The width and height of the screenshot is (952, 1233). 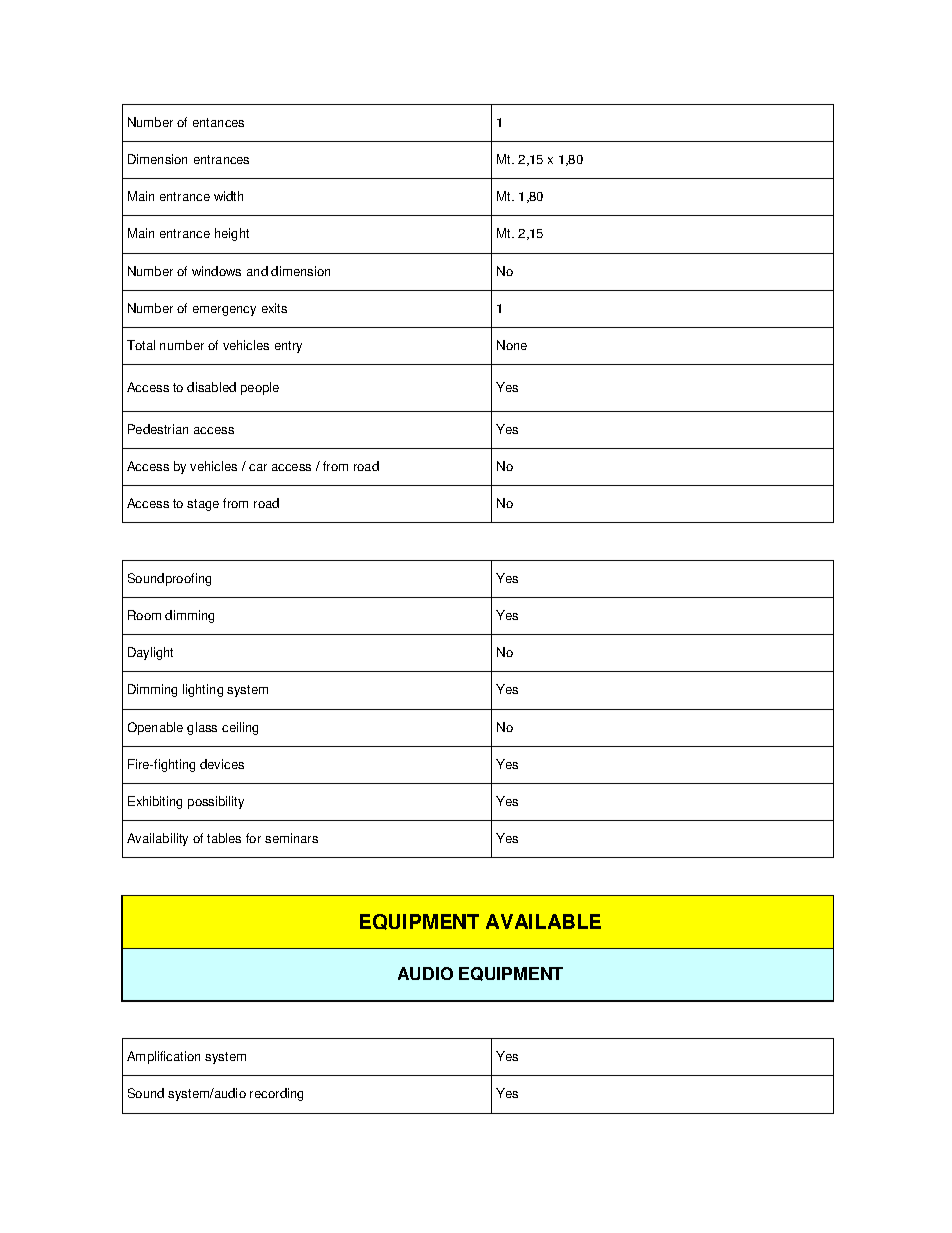 I want to click on and, so click(x=257, y=271).
